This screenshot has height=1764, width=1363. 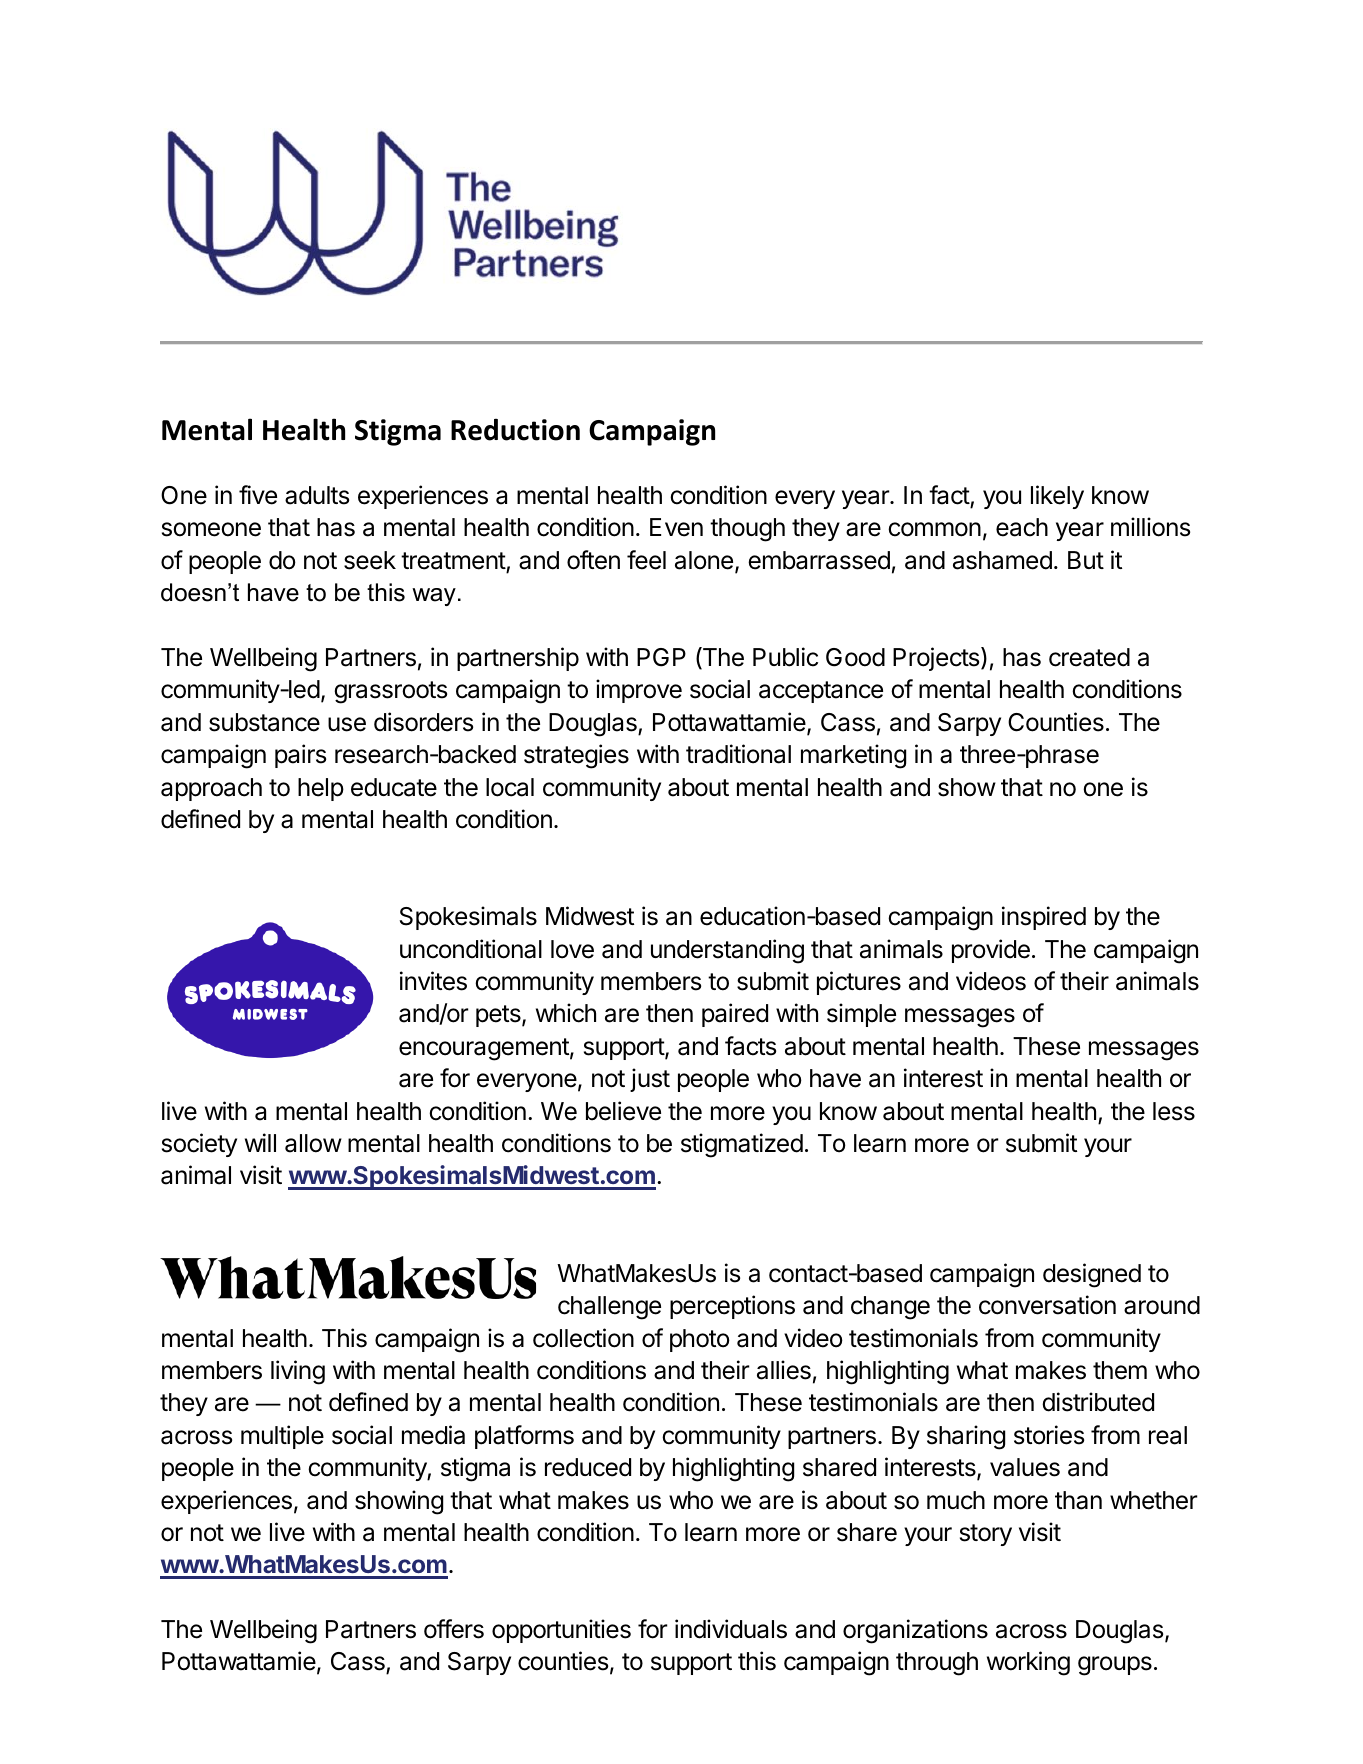 I want to click on allow, so click(x=313, y=1143).
